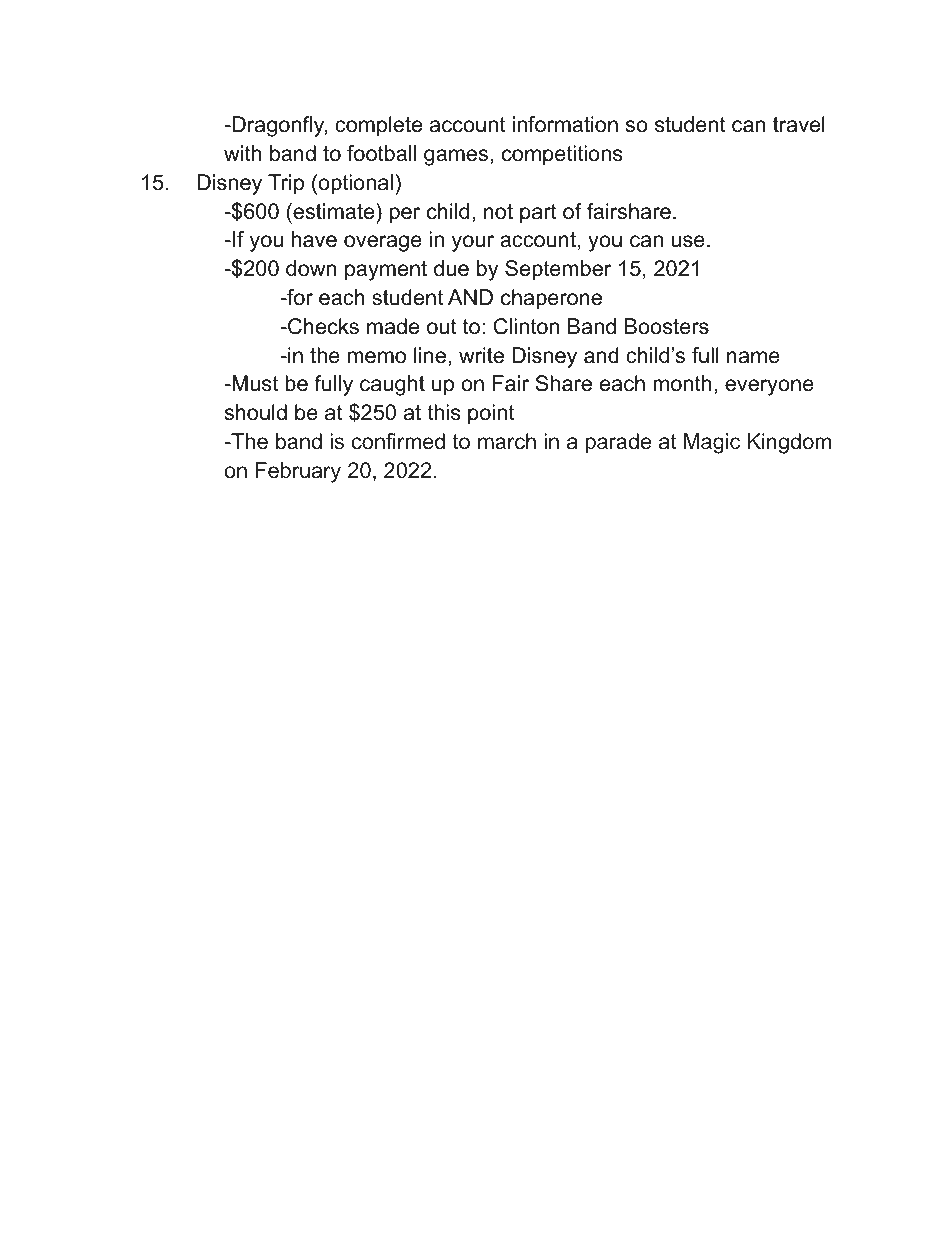 The image size is (952, 1233). I want to click on memo, so click(377, 357).
